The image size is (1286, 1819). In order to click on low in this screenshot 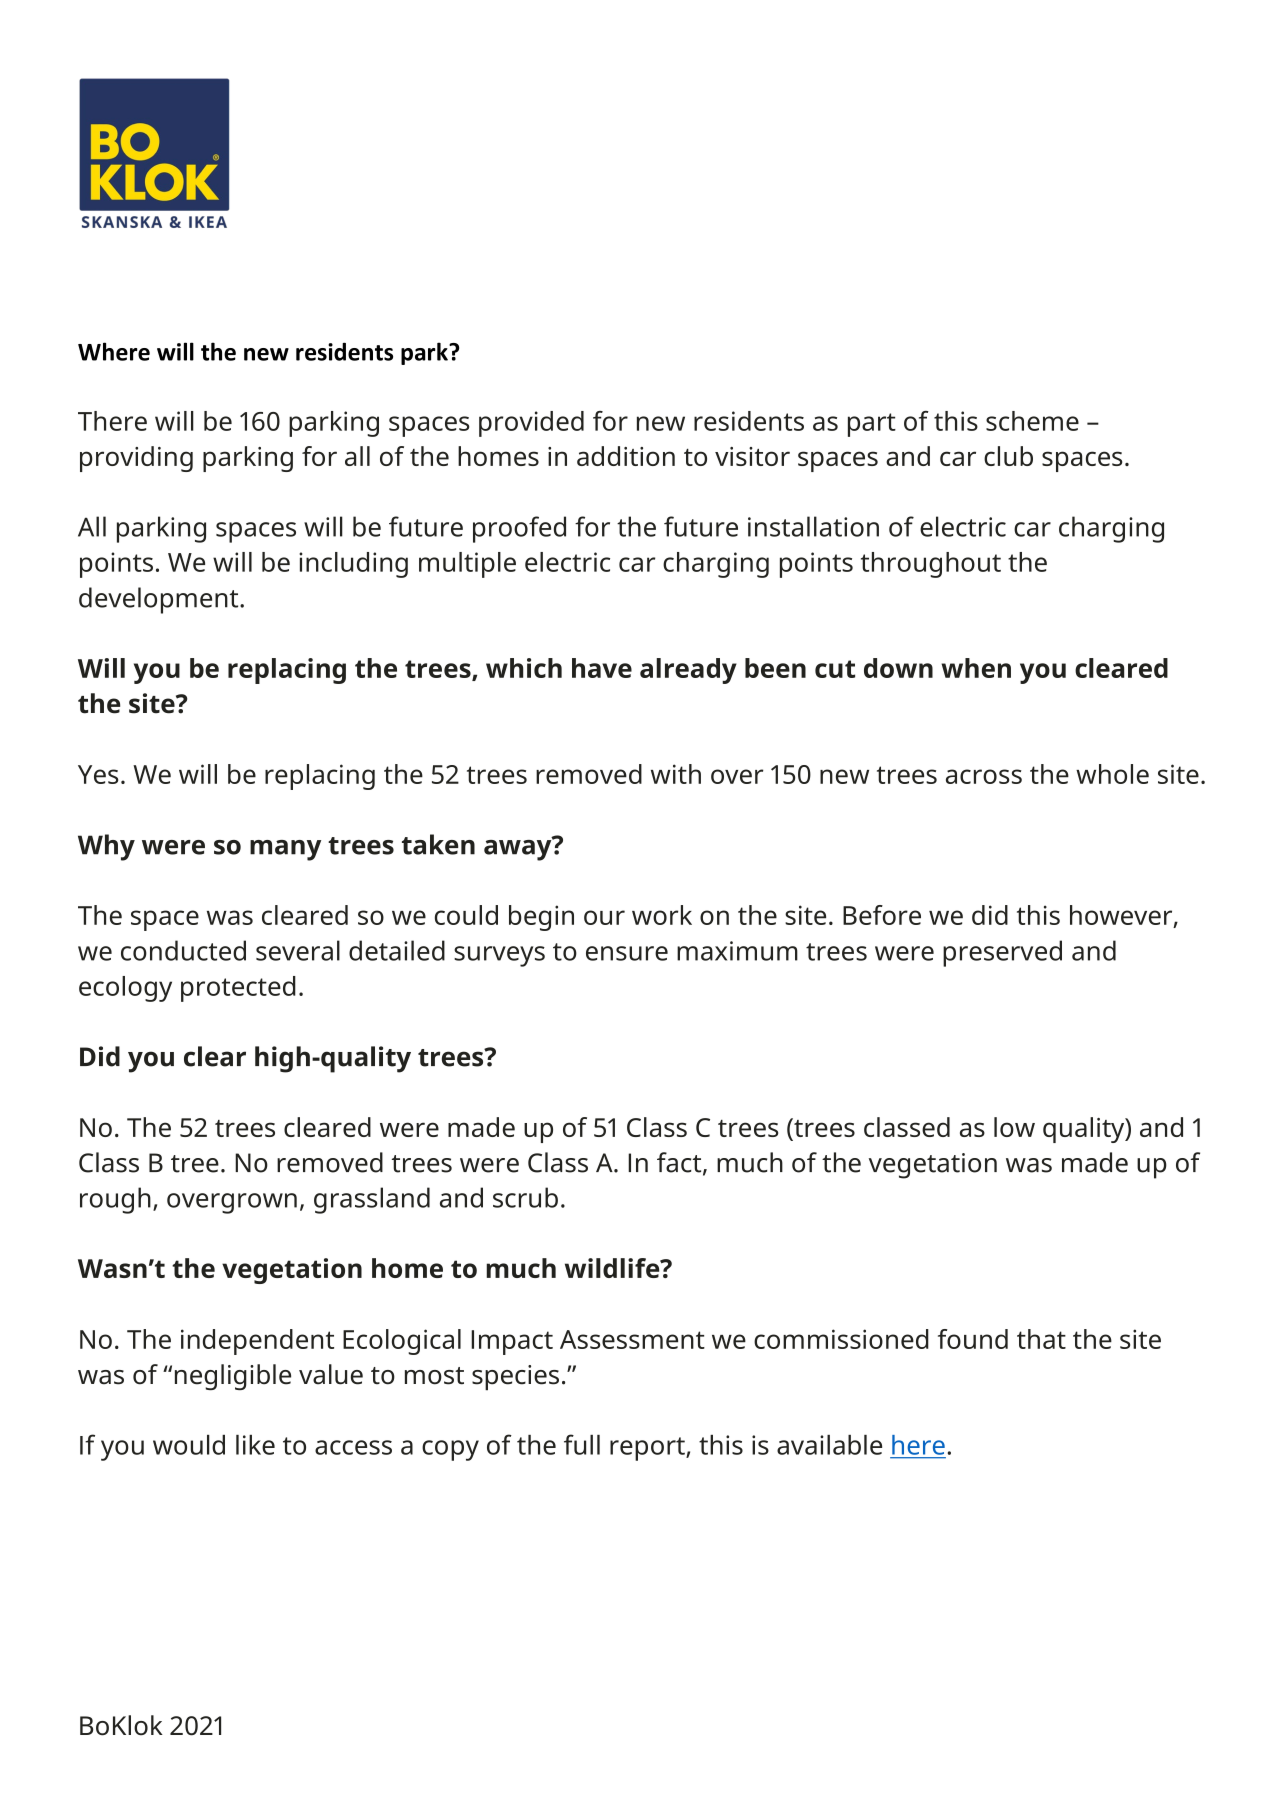, I will do `click(1014, 1127)`.
